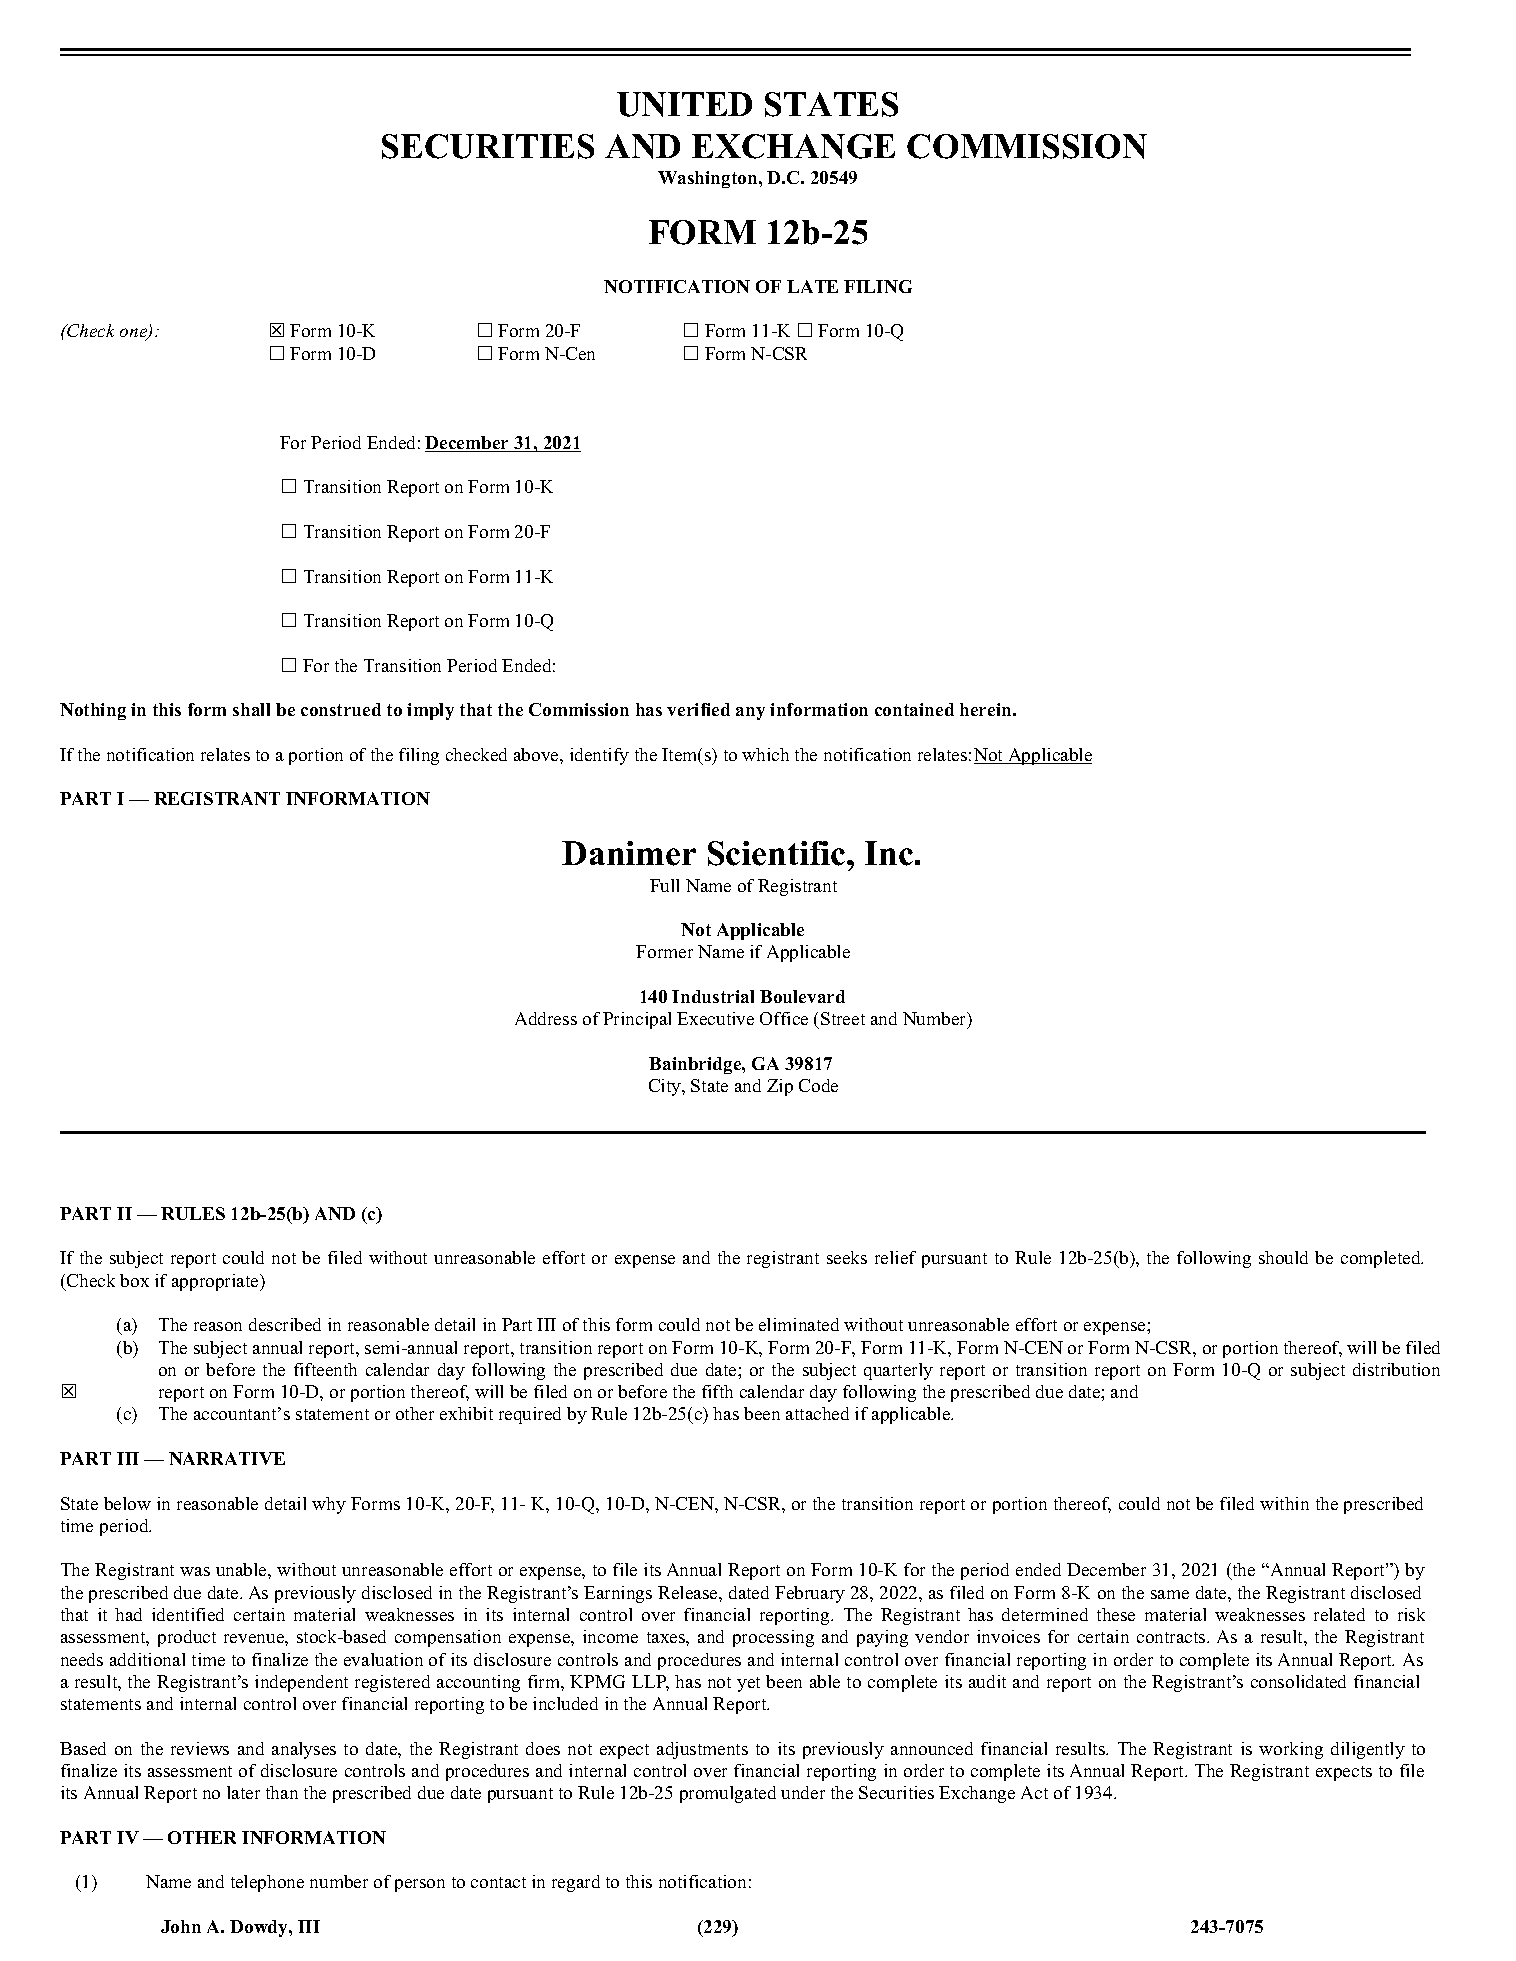 The image size is (1516, 1961). I want to click on Address, so click(546, 1018).
